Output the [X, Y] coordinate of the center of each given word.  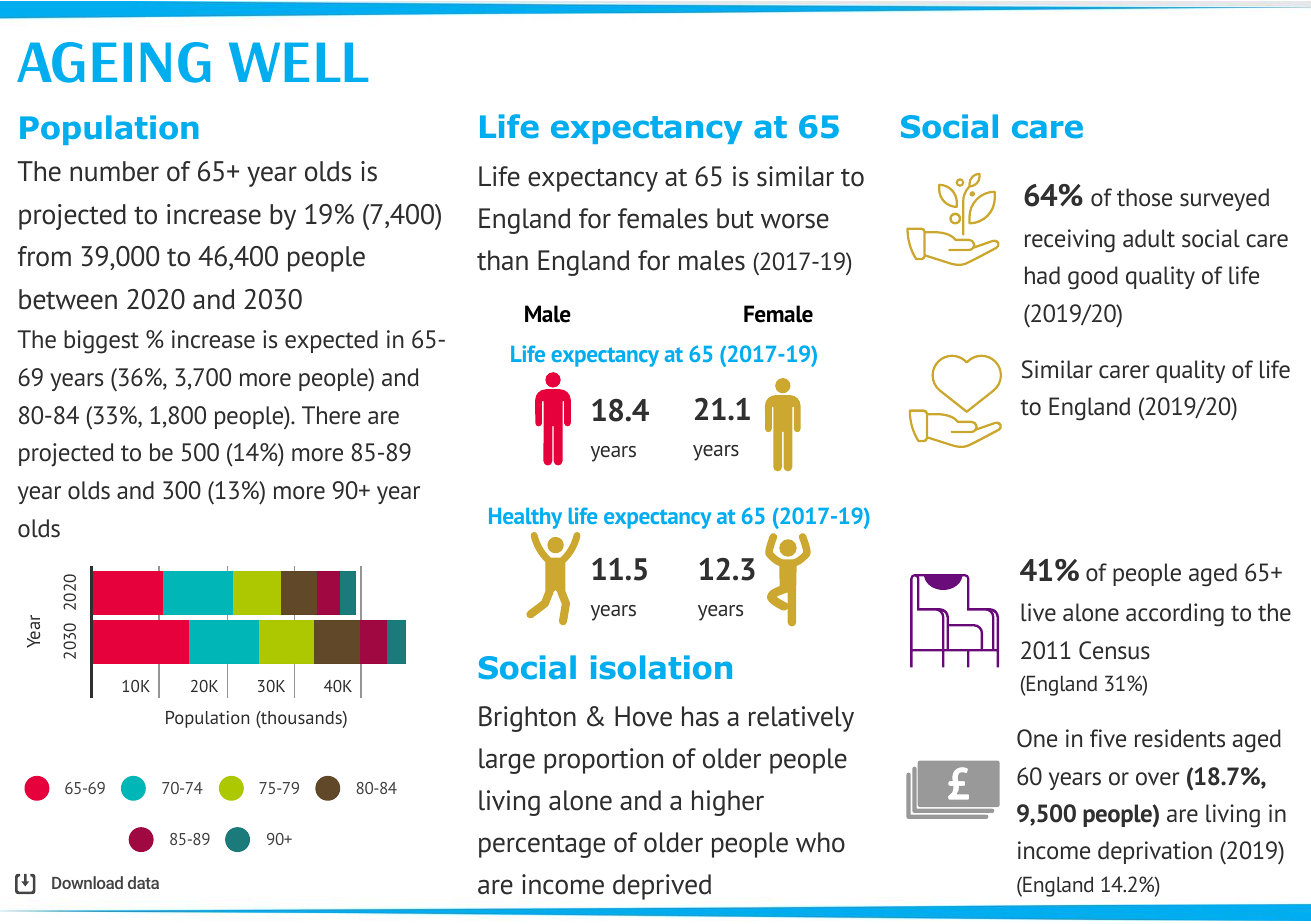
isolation [661, 667]
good [1093, 278]
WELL [298, 62]
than [502, 260]
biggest [101, 342]
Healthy [525, 518]
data [143, 882]
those [1144, 197]
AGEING [113, 62]
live [1038, 612]
